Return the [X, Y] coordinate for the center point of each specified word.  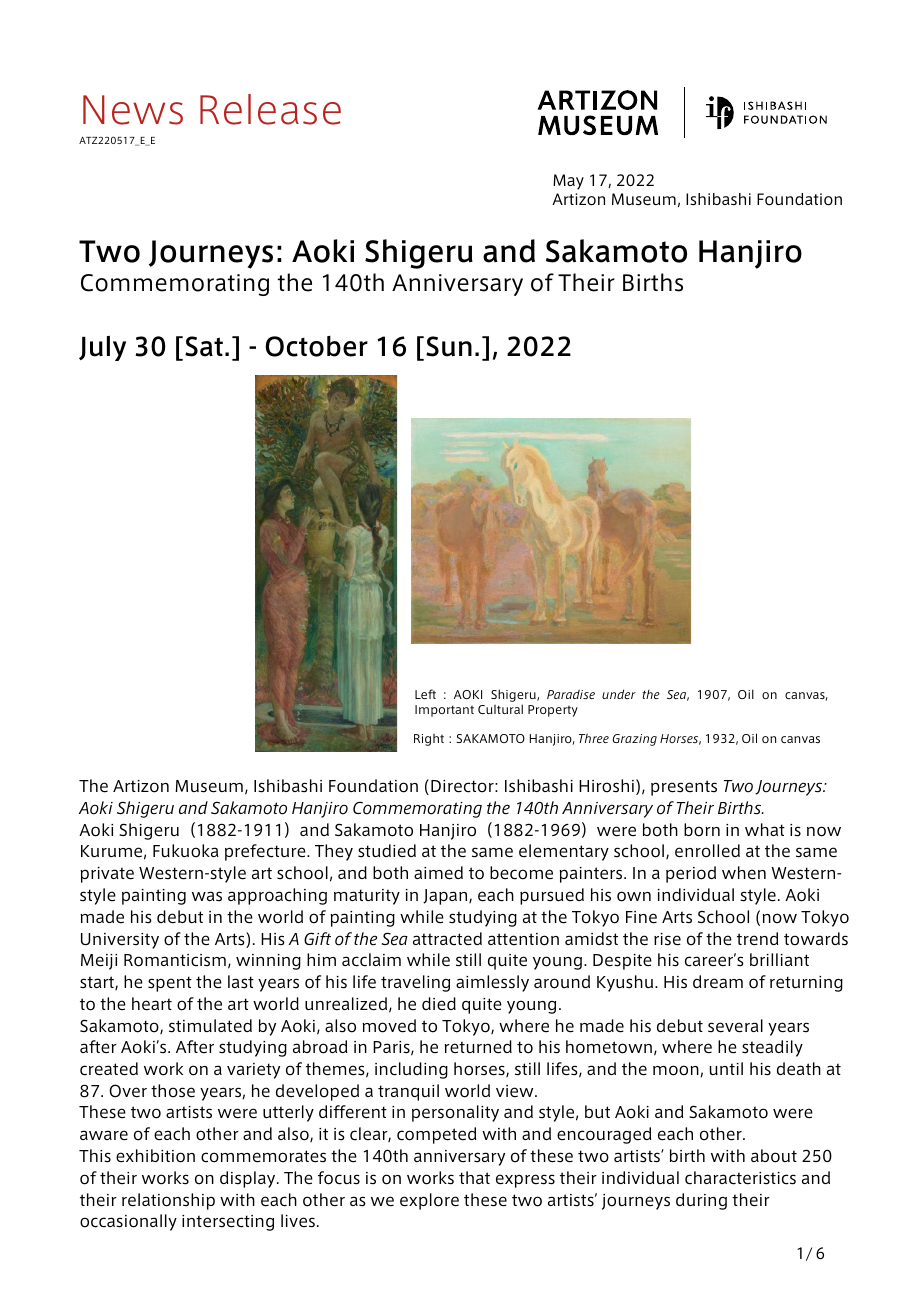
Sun [449, 346]
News [133, 110]
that [474, 1177]
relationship [168, 1201]
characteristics [740, 1178]
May [568, 182]
